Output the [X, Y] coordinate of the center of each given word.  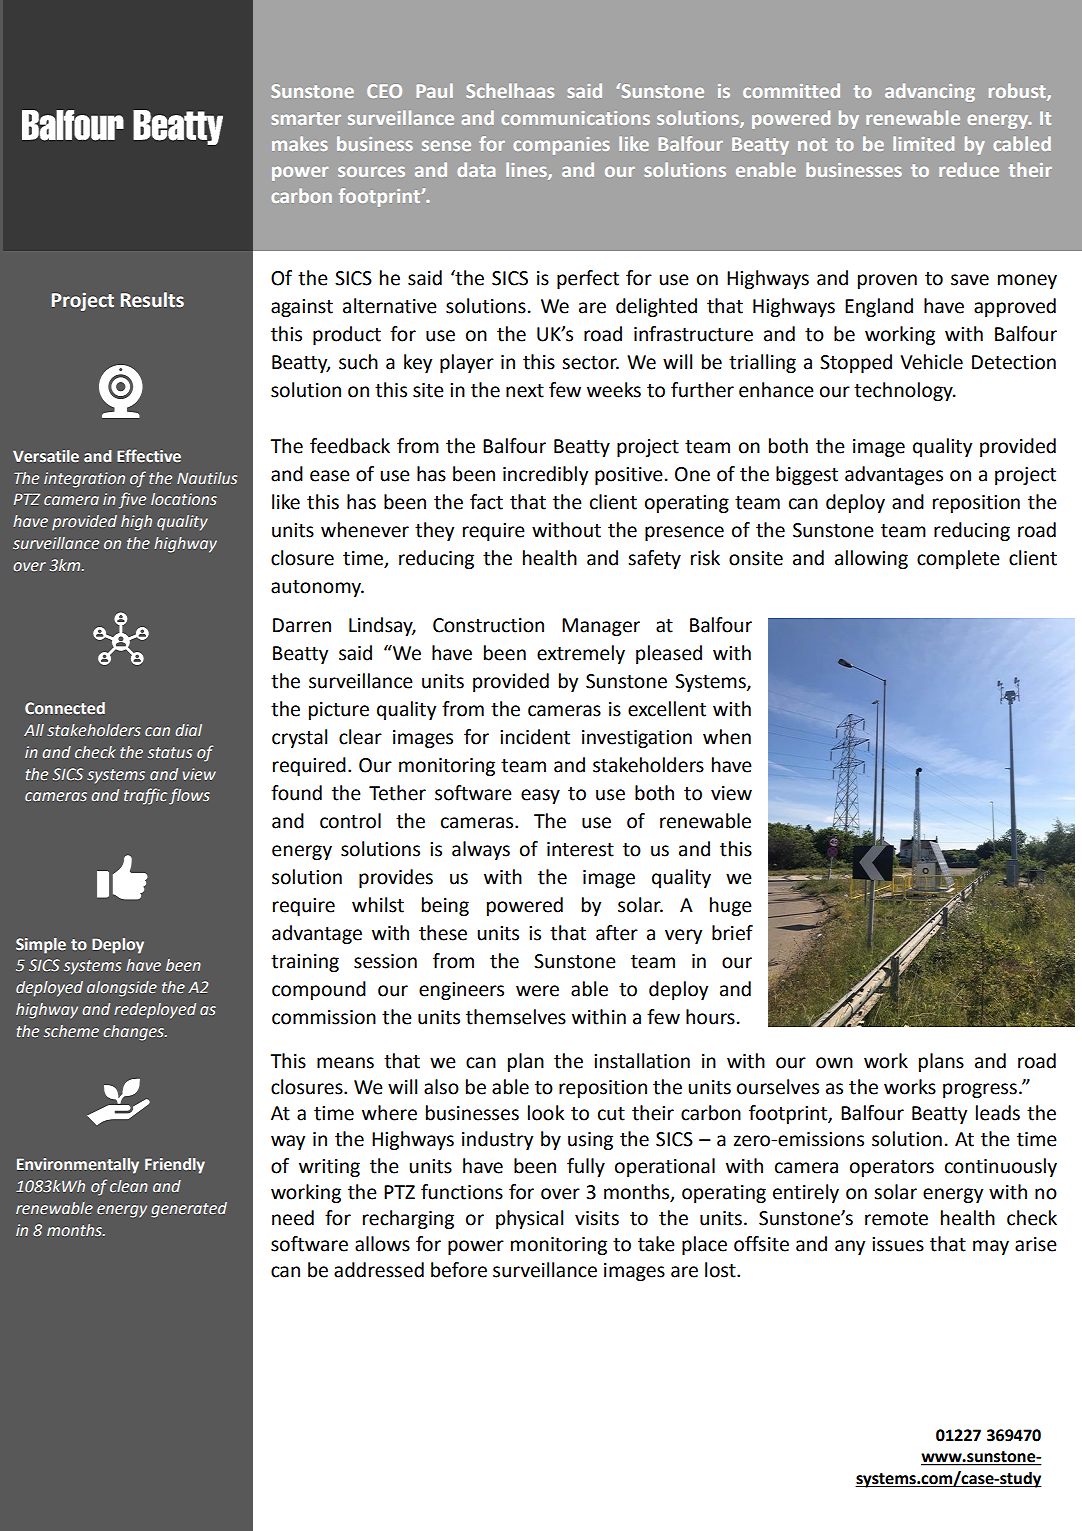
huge [731, 906]
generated [189, 1210]
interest [580, 849]
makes [300, 143]
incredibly [545, 475]
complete [958, 559]
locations [184, 499]
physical [529, 1219]
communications [575, 118]
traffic [145, 796]
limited [923, 143]
